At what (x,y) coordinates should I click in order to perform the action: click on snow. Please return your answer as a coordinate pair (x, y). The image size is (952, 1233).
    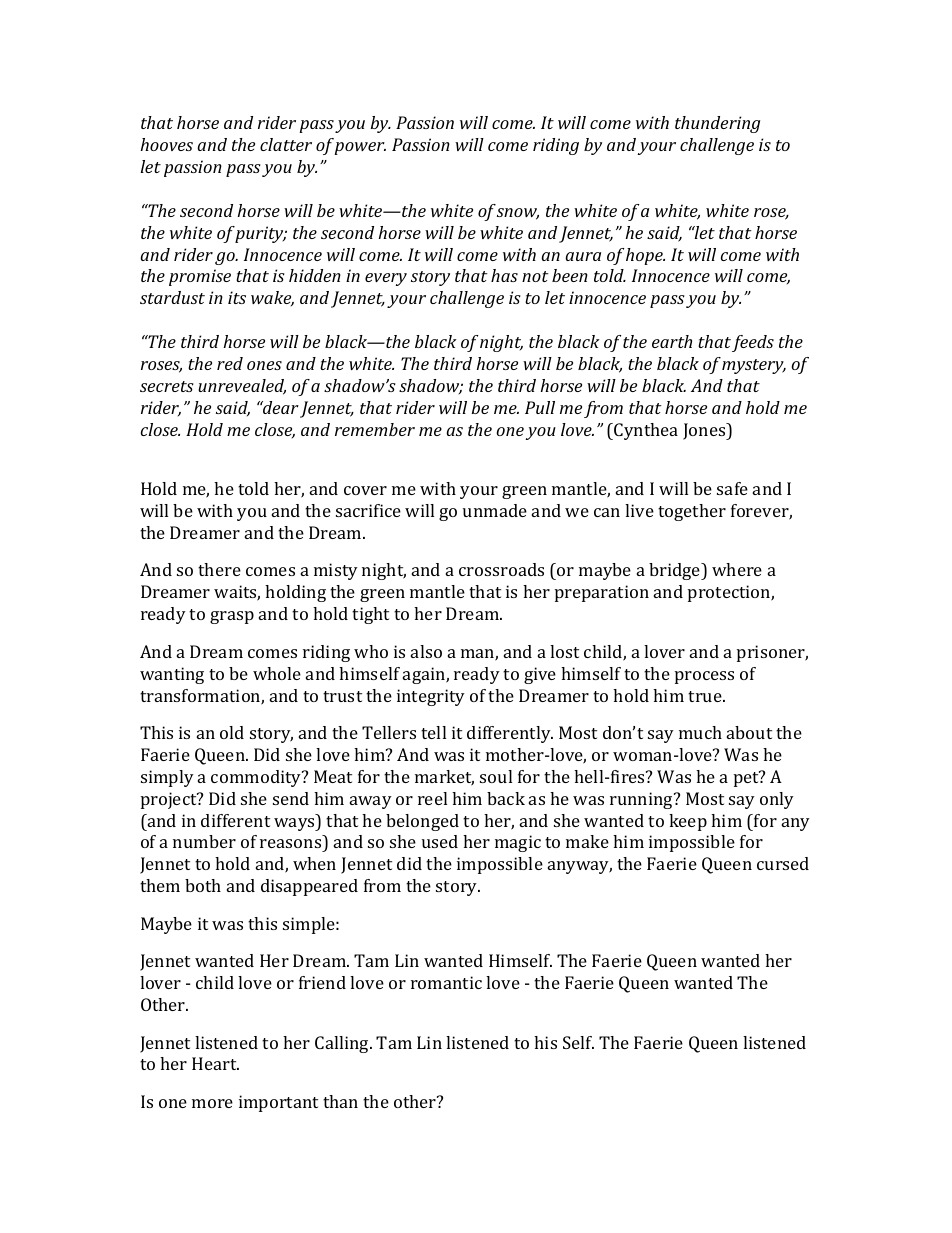
    Looking at the image, I should click on (518, 214).
